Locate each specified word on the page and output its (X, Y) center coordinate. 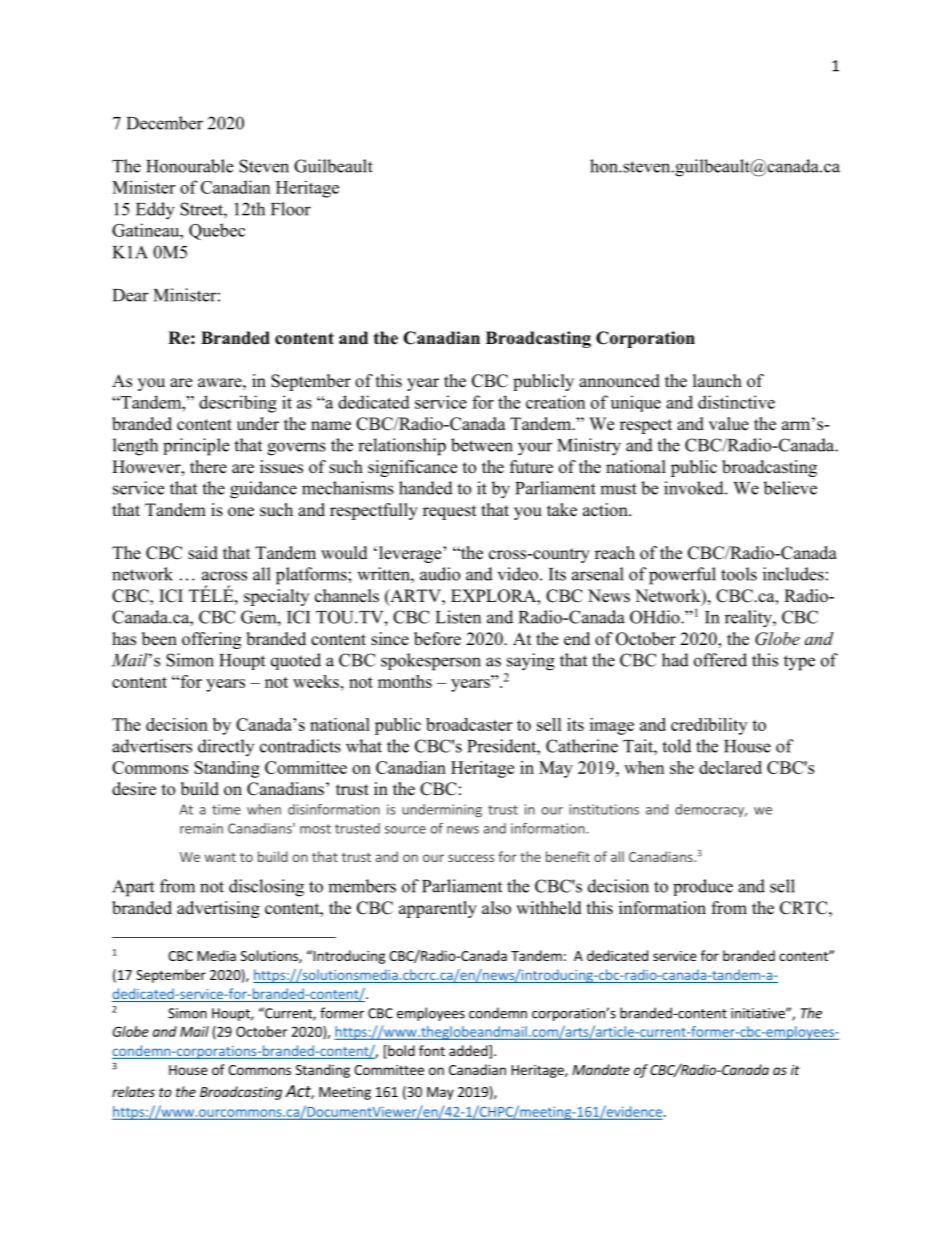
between (482, 445)
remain (201, 828)
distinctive (736, 402)
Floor (291, 209)
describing (238, 404)
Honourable (189, 166)
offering (211, 640)
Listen (458, 617)
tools (739, 574)
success (471, 858)
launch (717, 381)
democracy (711, 810)
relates (133, 1091)
